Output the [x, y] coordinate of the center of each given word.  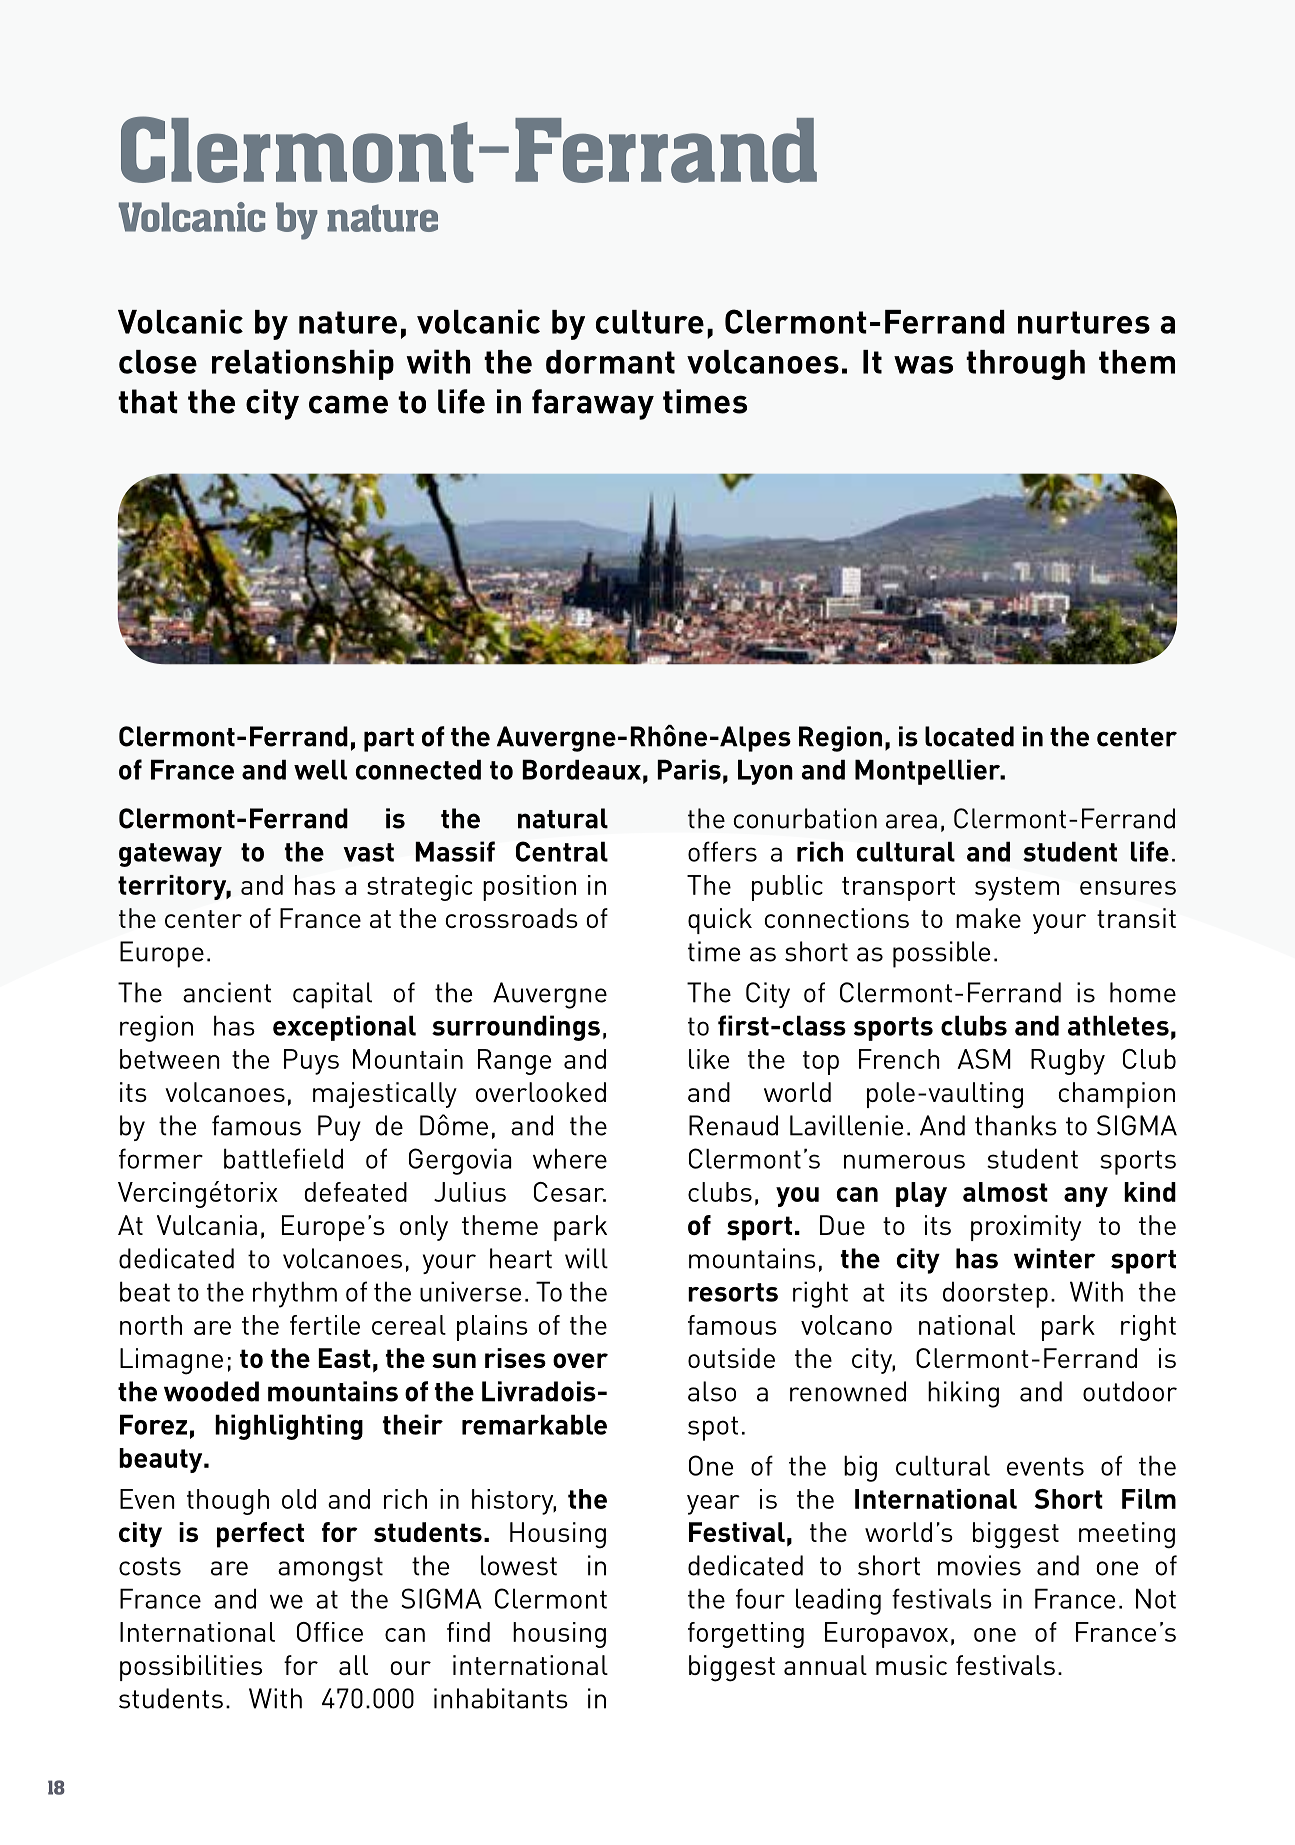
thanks [1016, 1125]
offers [722, 851]
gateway [170, 855]
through [1025, 365]
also [712, 1391]
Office [330, 1632]
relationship [303, 364]
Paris [689, 769]
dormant [610, 362]
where [570, 1158]
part [389, 740]
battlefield [283, 1158]
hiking [963, 1394]
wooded [211, 1391]
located [969, 736]
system [1017, 889]
